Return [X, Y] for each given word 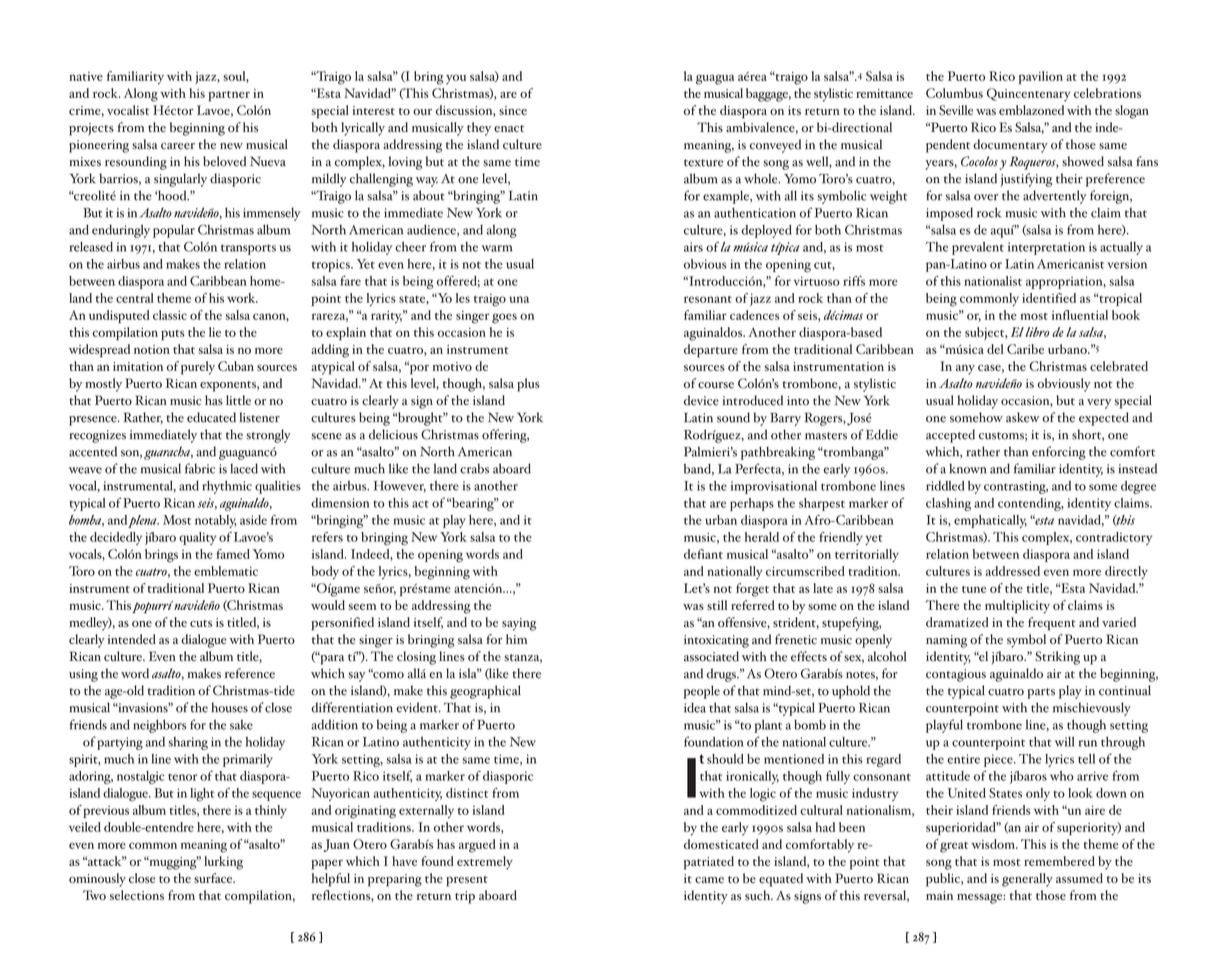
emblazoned [1031, 110]
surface [214, 878]
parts [1041, 693]
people [702, 692]
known [968, 469]
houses [229, 707]
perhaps [752, 504]
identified [1049, 298]
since [513, 110]
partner [229, 96]
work [242, 298]
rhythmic [227, 487]
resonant [708, 299]
